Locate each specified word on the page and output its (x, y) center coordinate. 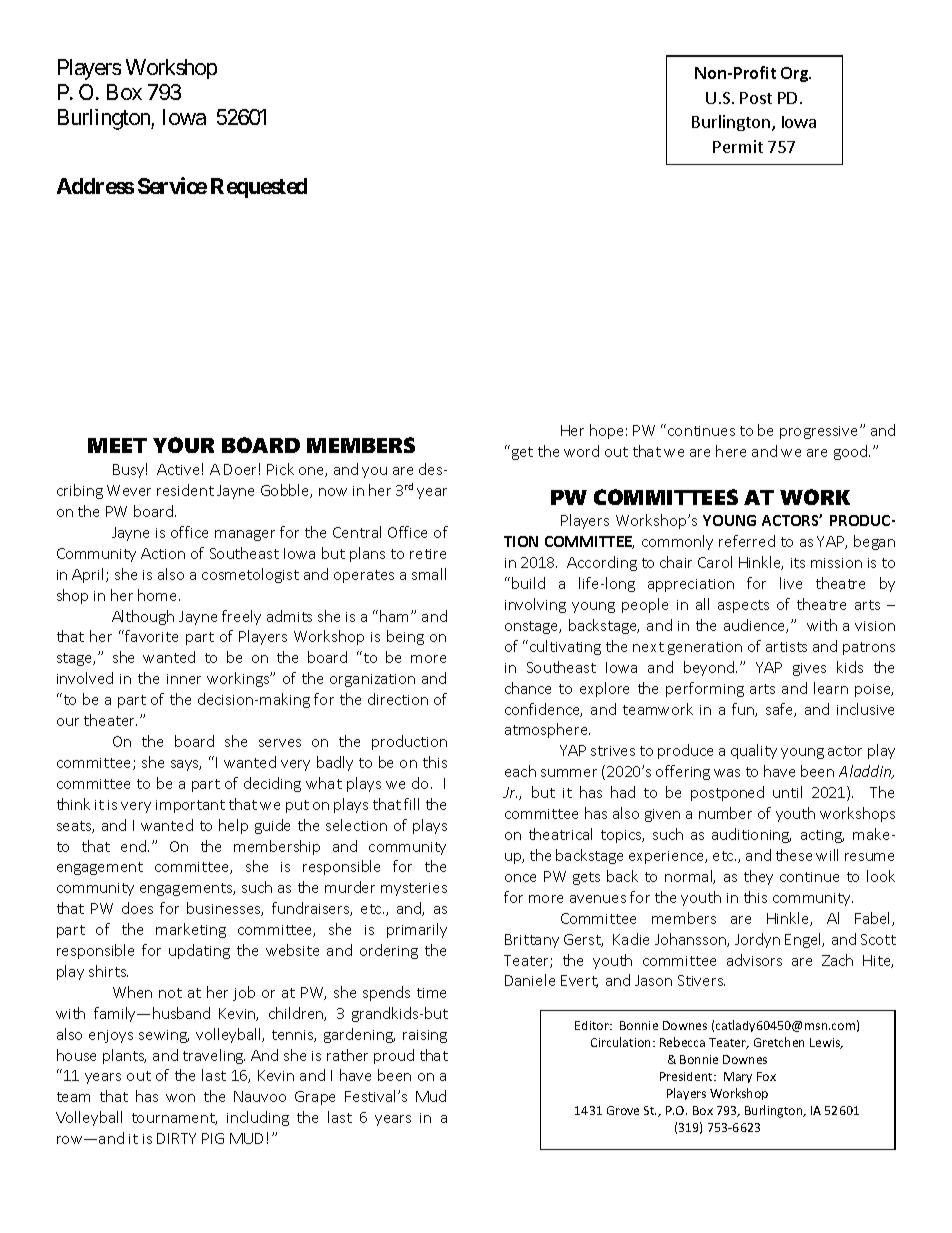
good (850, 452)
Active (178, 469)
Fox (766, 1076)
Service (172, 185)
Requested (259, 188)
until (787, 792)
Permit (738, 146)
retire (428, 554)
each (520, 771)
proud (394, 1056)
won (180, 1098)
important (190, 806)
